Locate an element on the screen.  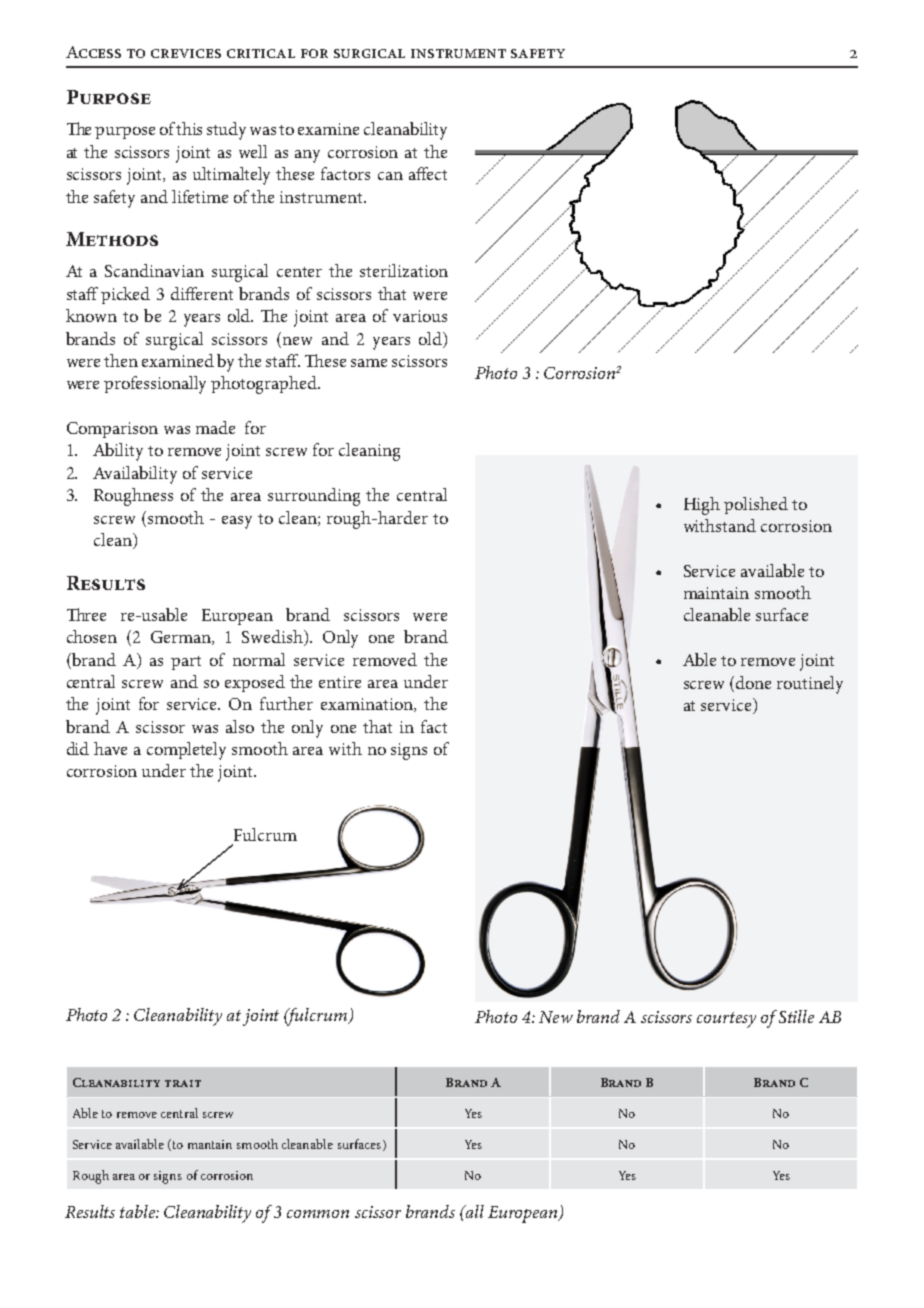
polished is located at coordinates (756, 505).
